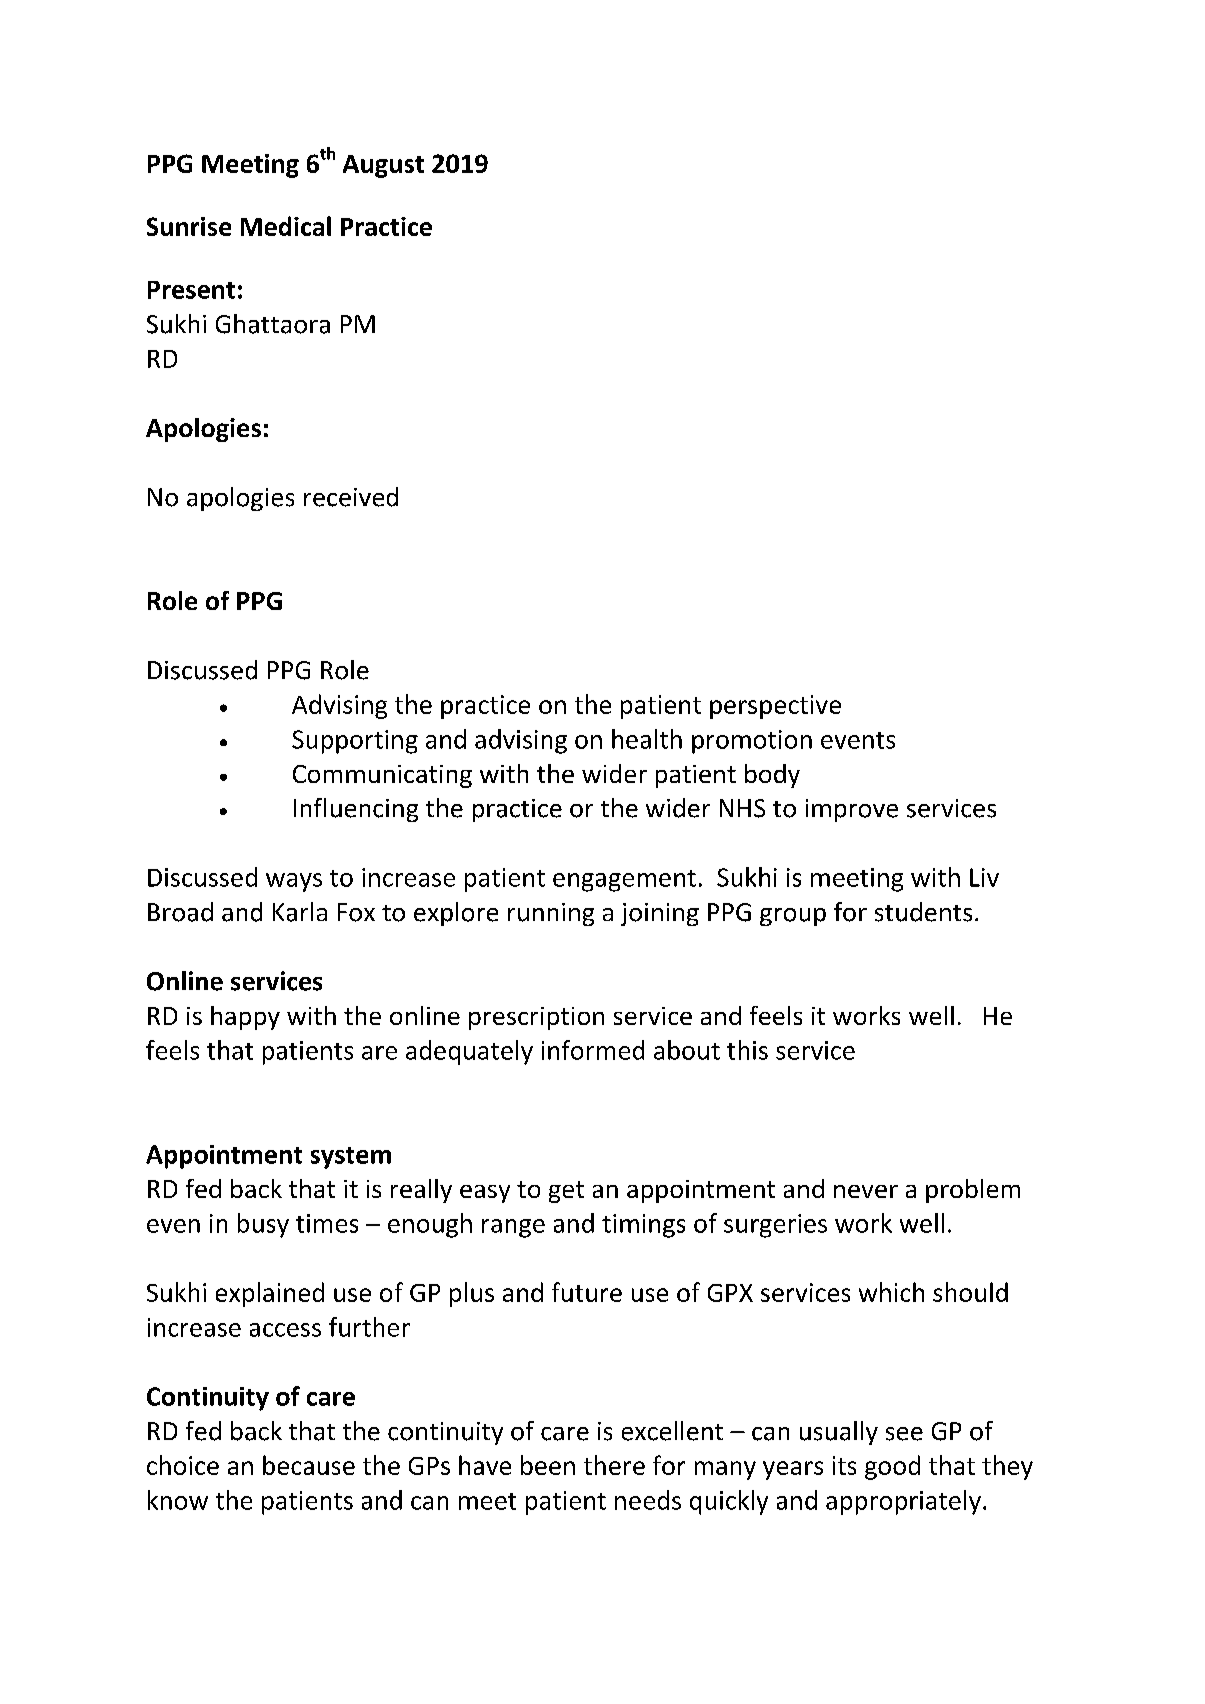  Describe the element at coordinates (294, 882) in the document. I see `ways` at that location.
